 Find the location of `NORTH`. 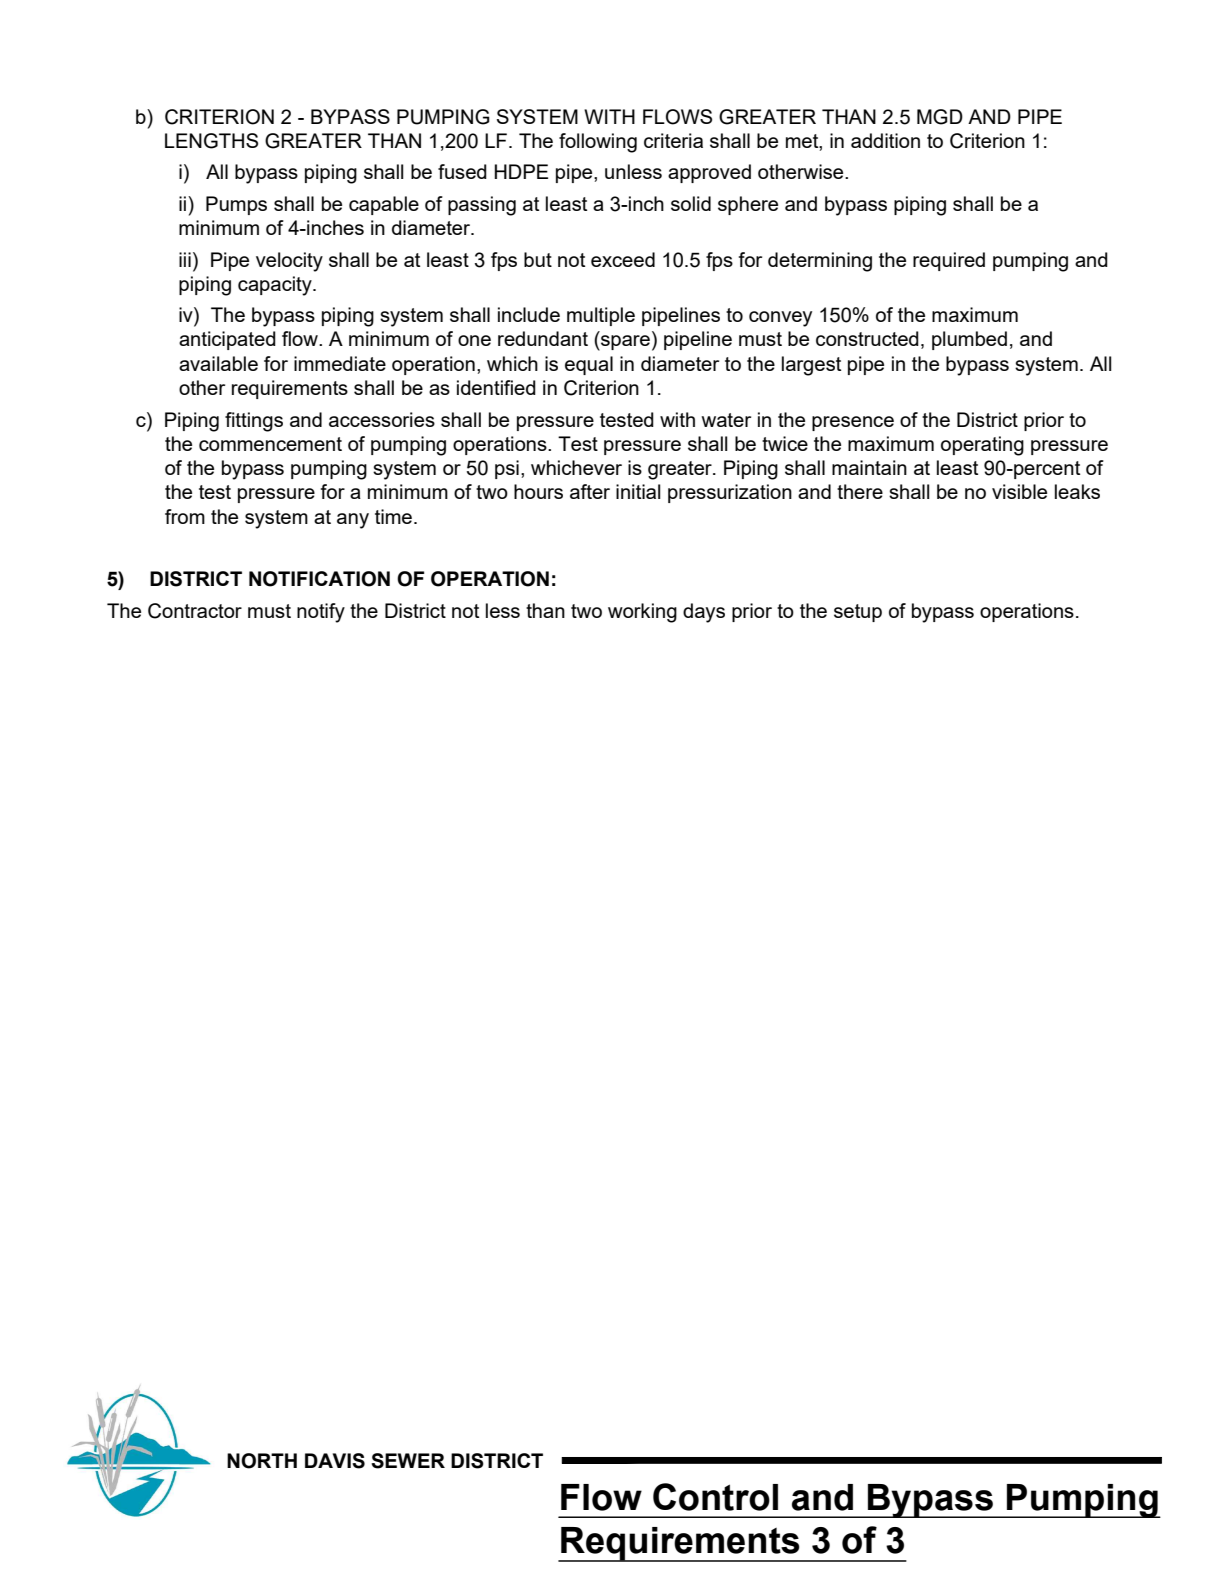

NORTH is located at coordinates (262, 1461).
